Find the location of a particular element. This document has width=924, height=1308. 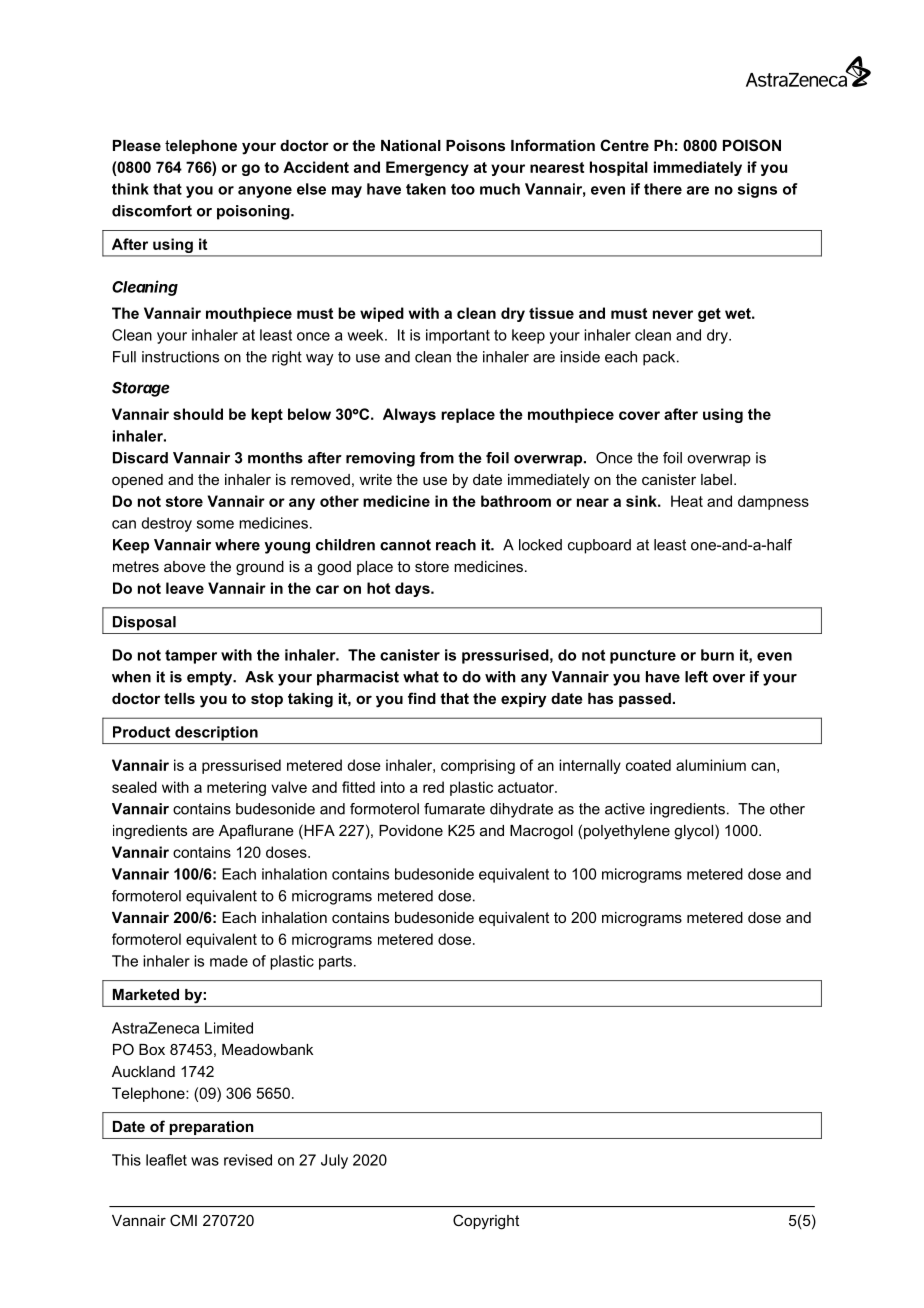

left is located at coordinates (696, 677).
